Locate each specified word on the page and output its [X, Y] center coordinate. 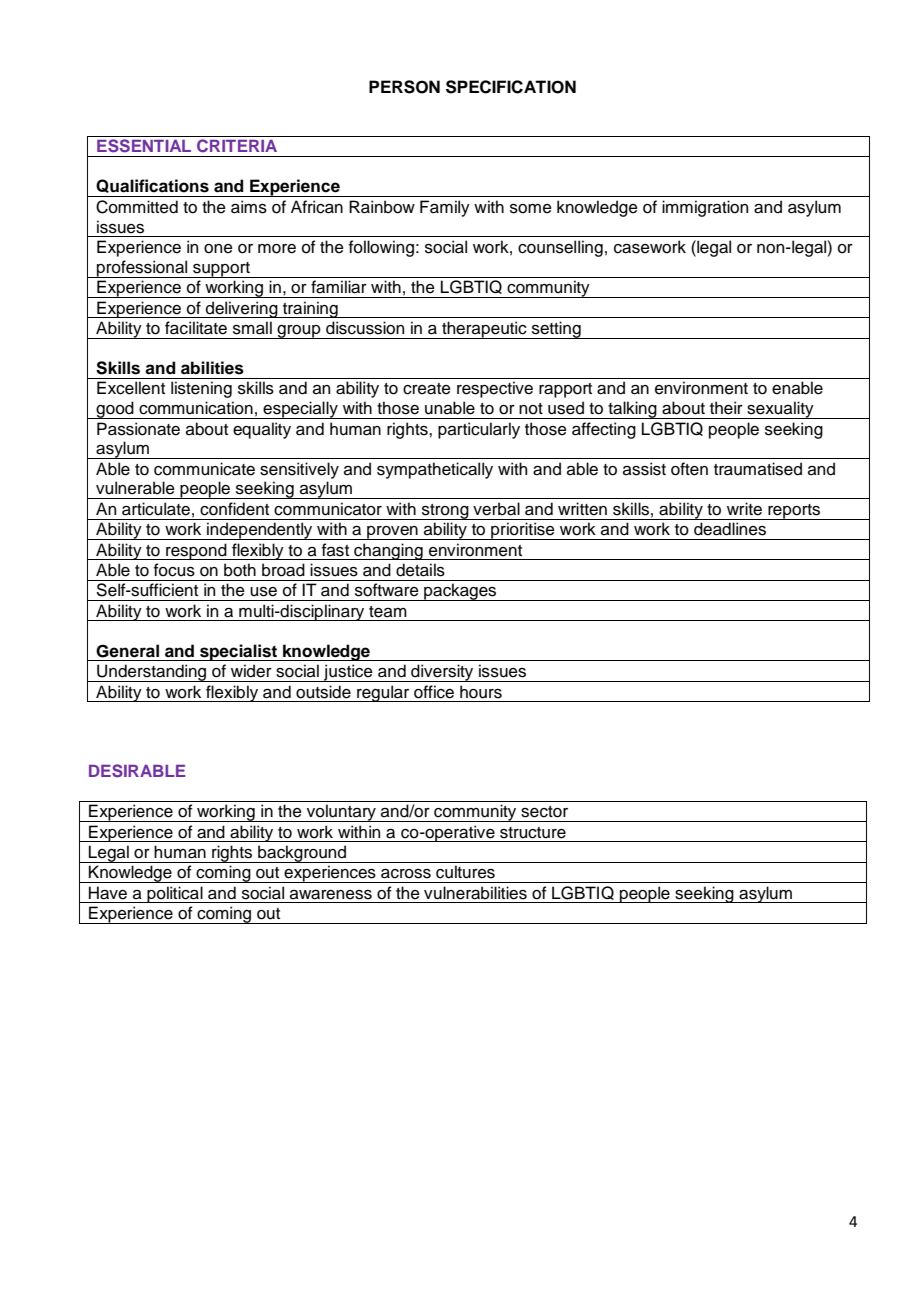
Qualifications [152, 186]
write [744, 509]
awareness [331, 895]
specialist [239, 652]
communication [196, 408]
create [427, 389]
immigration [705, 208]
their [726, 408]
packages [460, 592]
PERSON [404, 87]
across [406, 874]
